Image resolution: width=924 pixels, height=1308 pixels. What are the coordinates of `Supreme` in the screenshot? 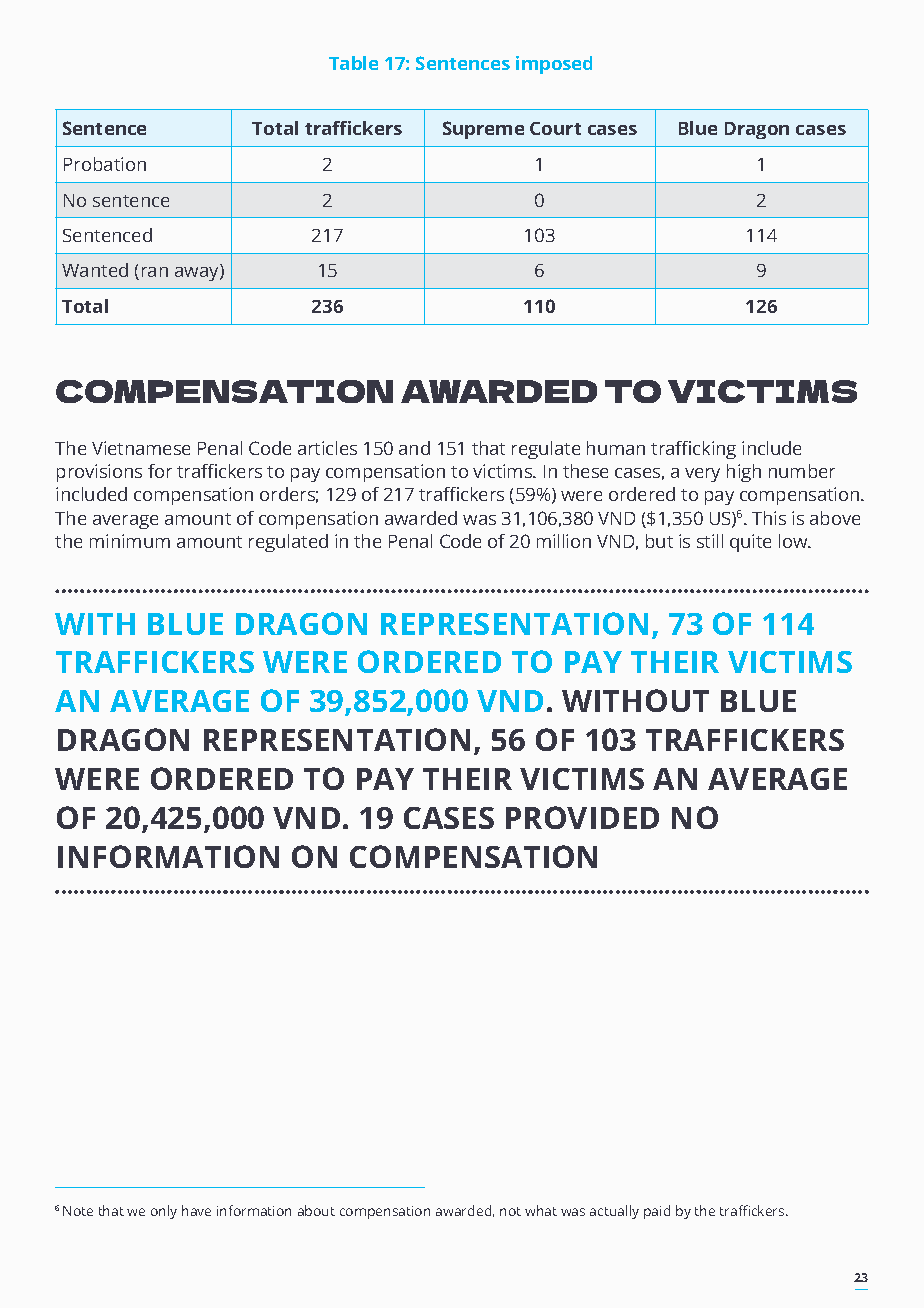 It's located at (483, 130).
